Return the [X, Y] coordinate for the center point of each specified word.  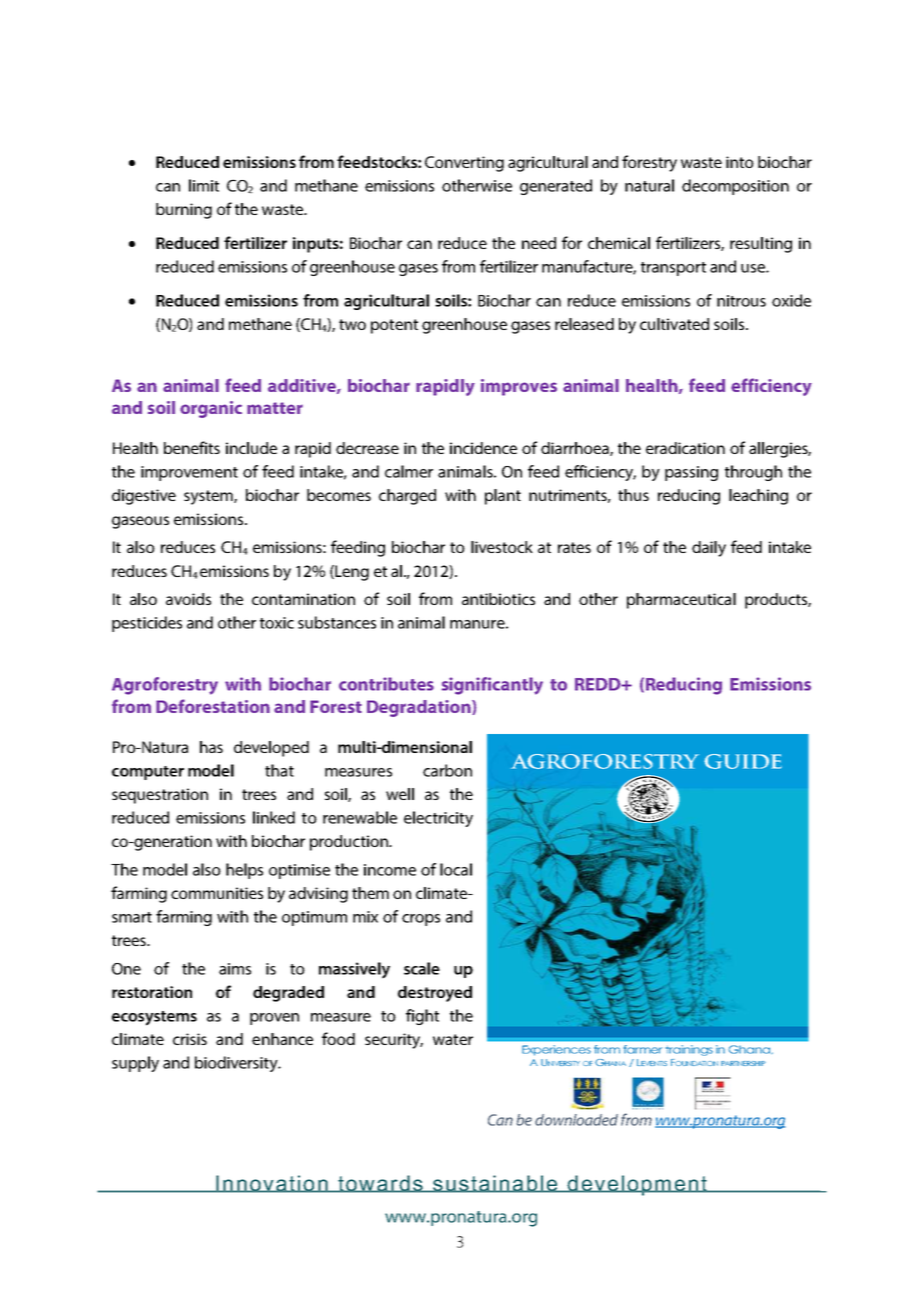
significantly [492, 686]
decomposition [735, 187]
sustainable [495, 1184]
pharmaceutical [681, 601]
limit [204, 185]
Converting [464, 164]
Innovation [272, 1184]
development [637, 1185]
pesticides [147, 624]
